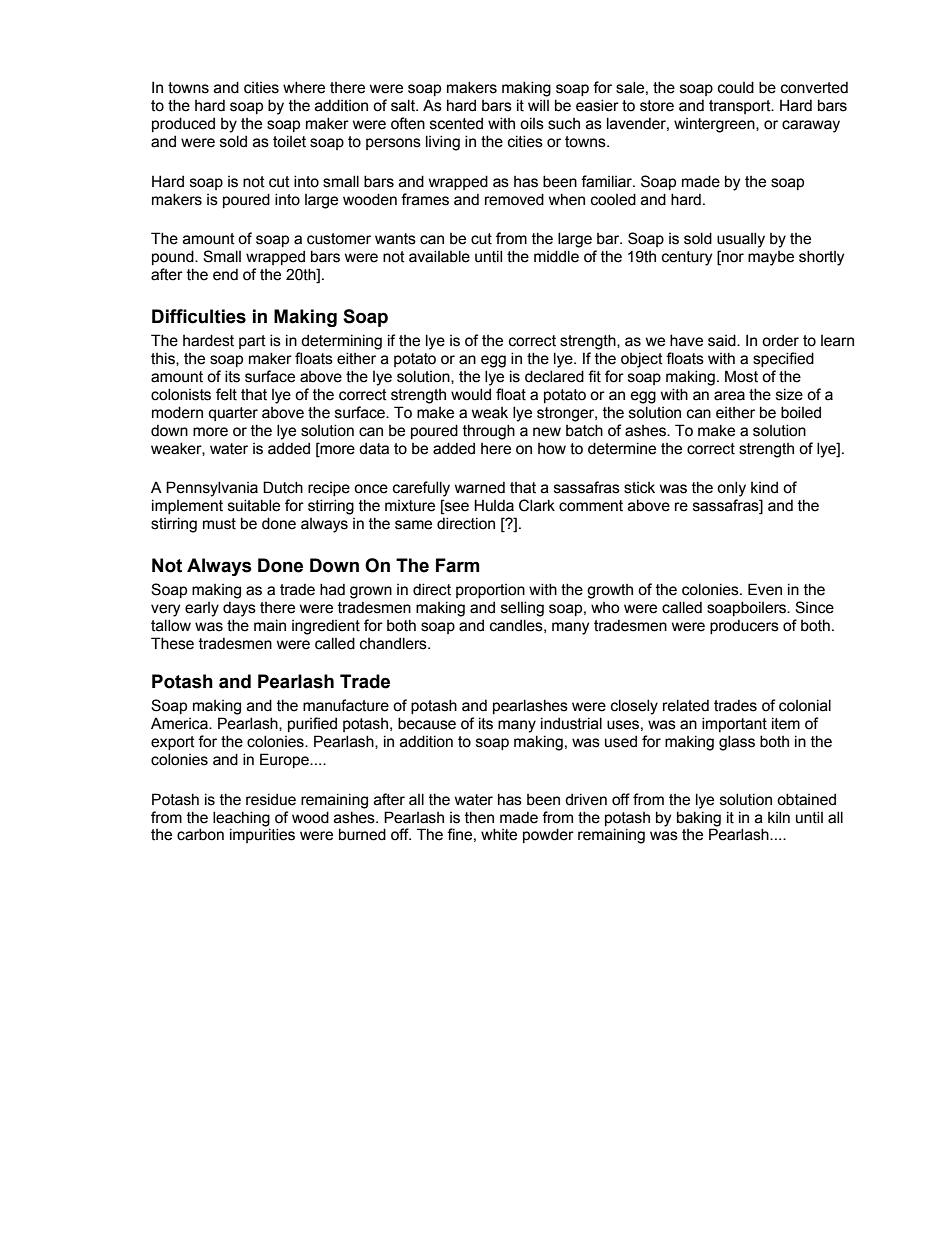 This page has height=1233, width=952. I want to click on kiln, so click(779, 817).
